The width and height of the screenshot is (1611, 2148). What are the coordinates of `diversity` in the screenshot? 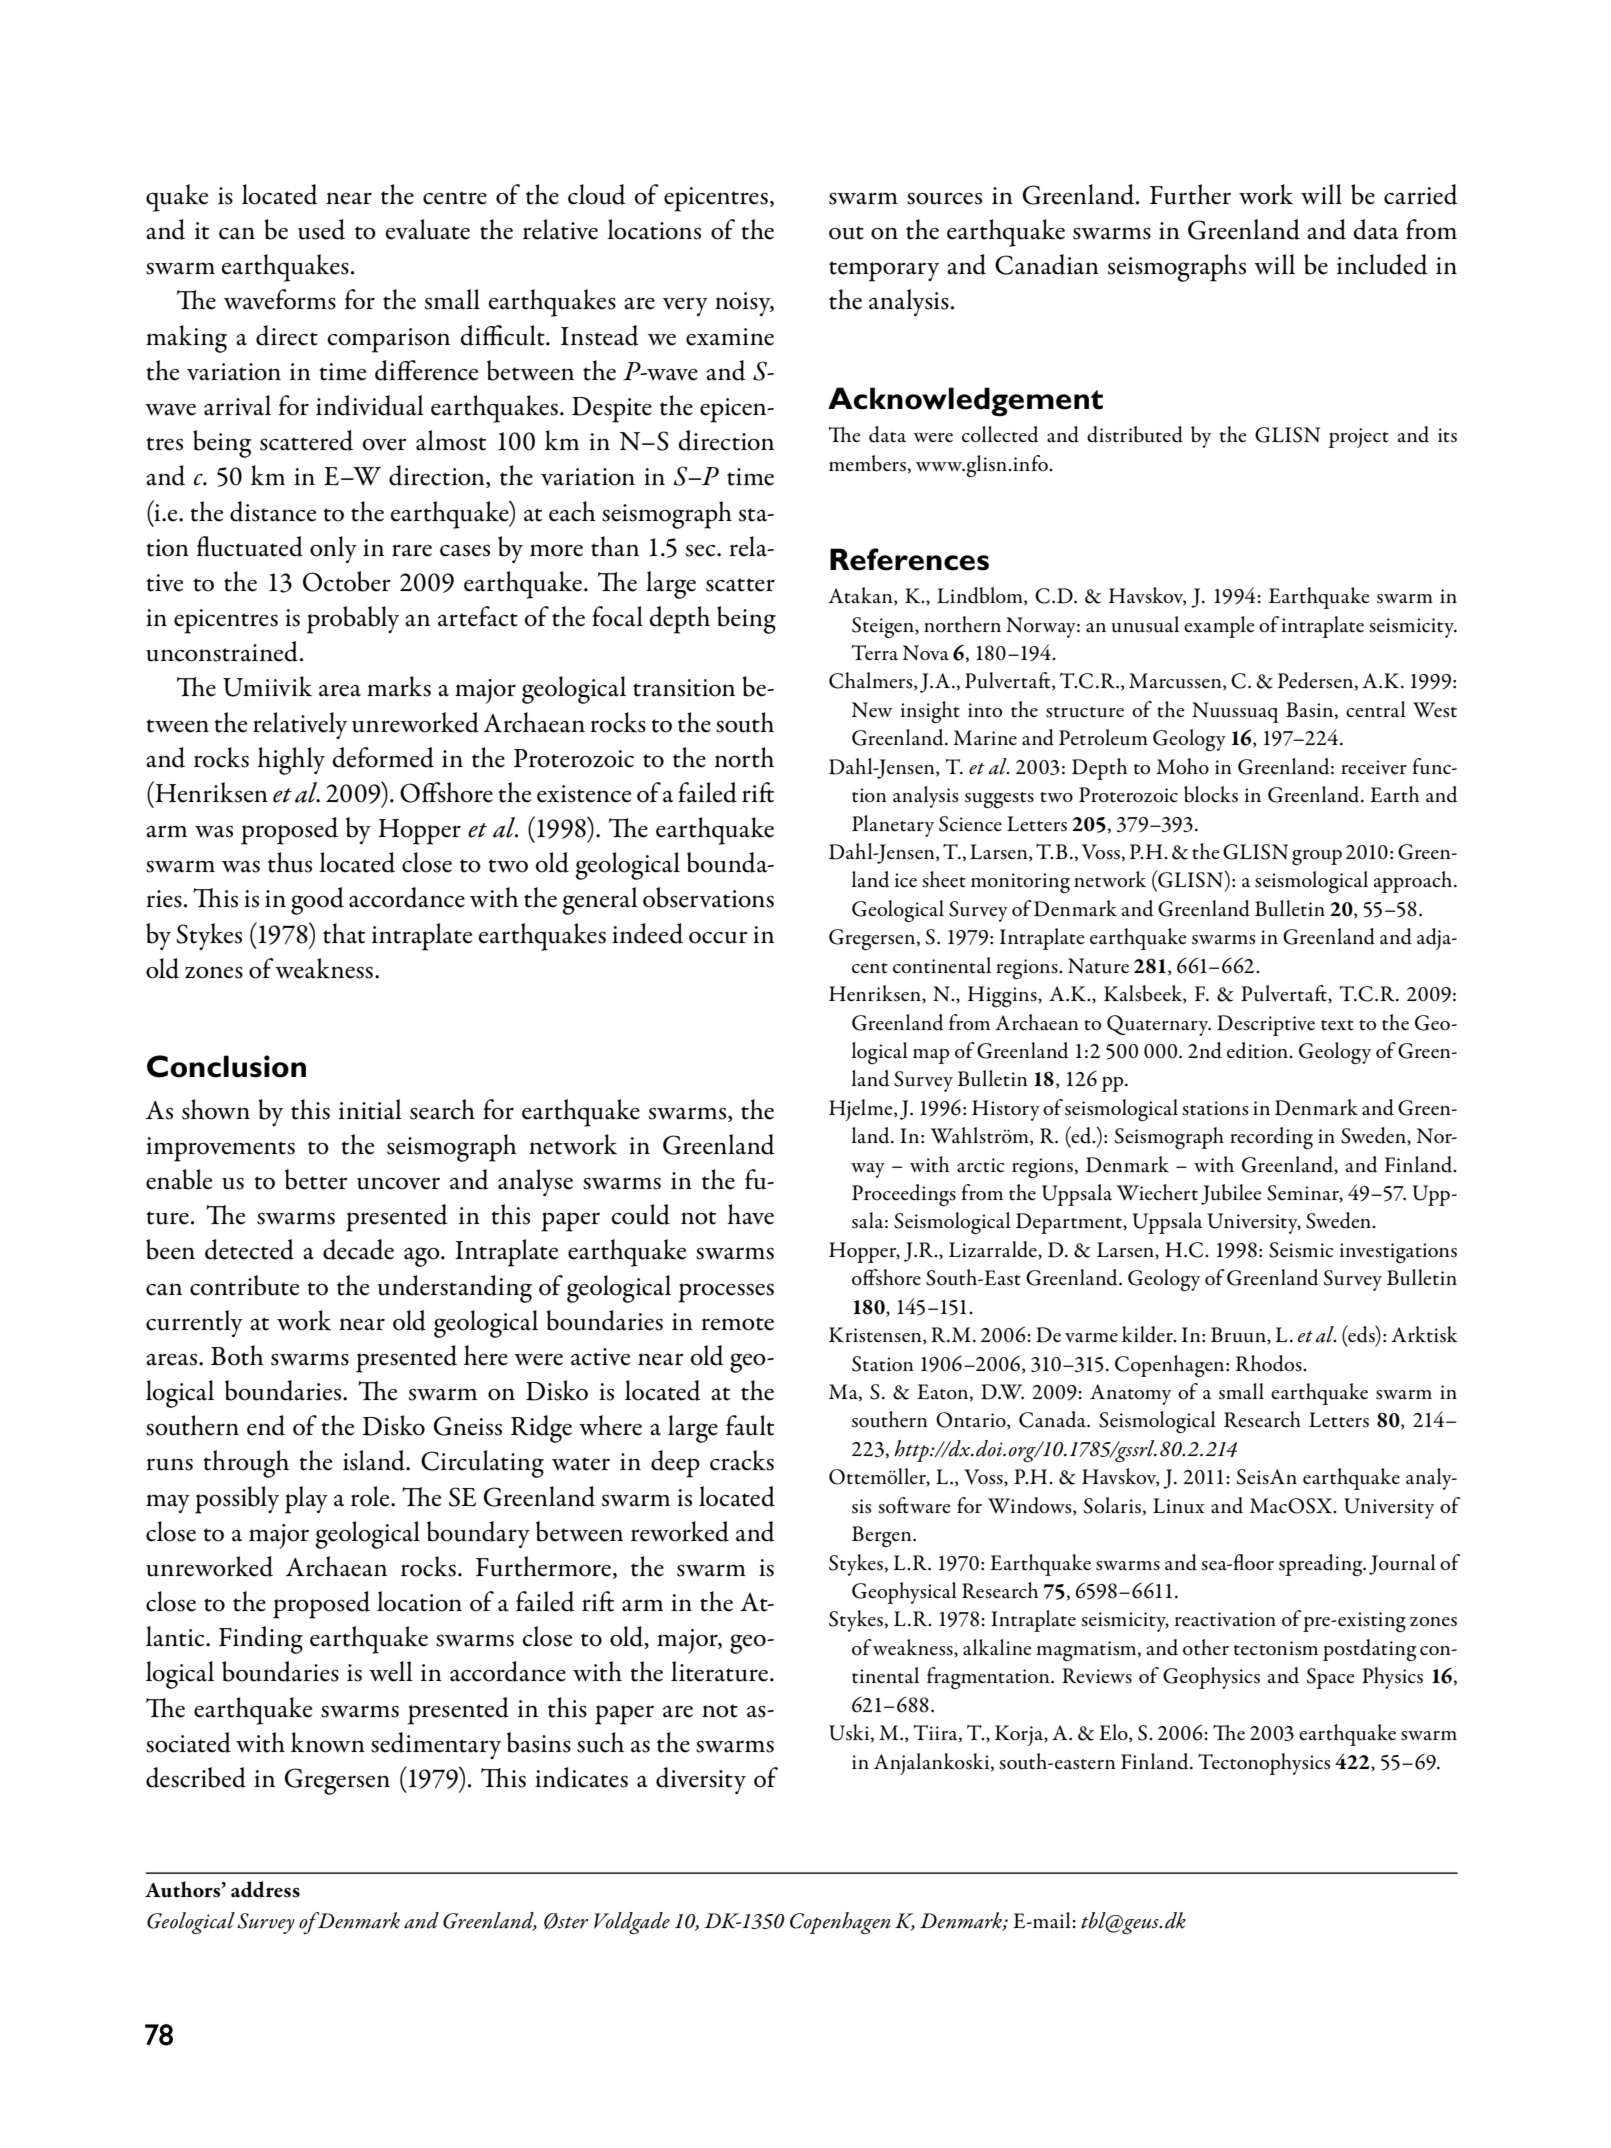 It's located at (701, 1780).
